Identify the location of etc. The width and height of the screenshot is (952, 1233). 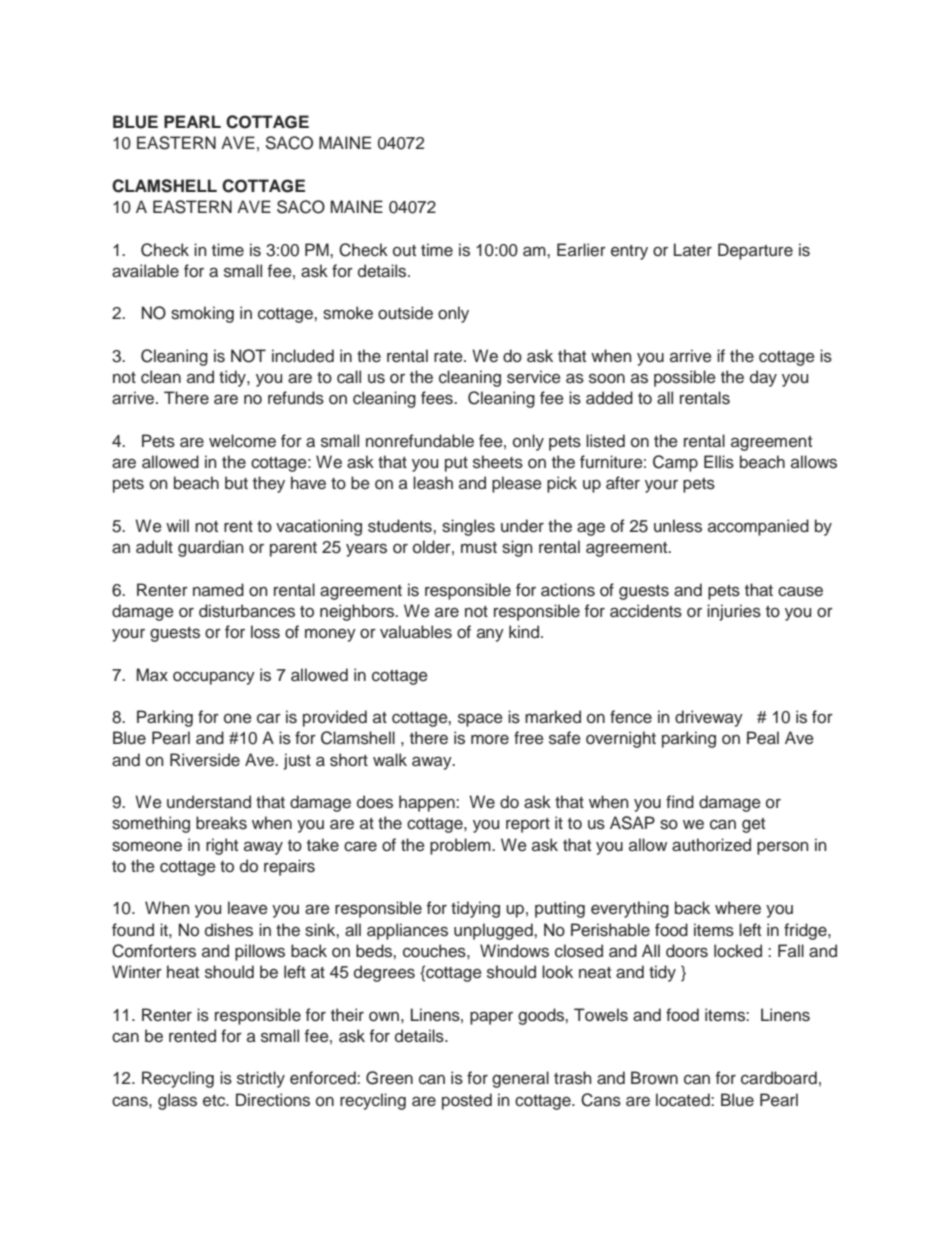
(215, 1101).
